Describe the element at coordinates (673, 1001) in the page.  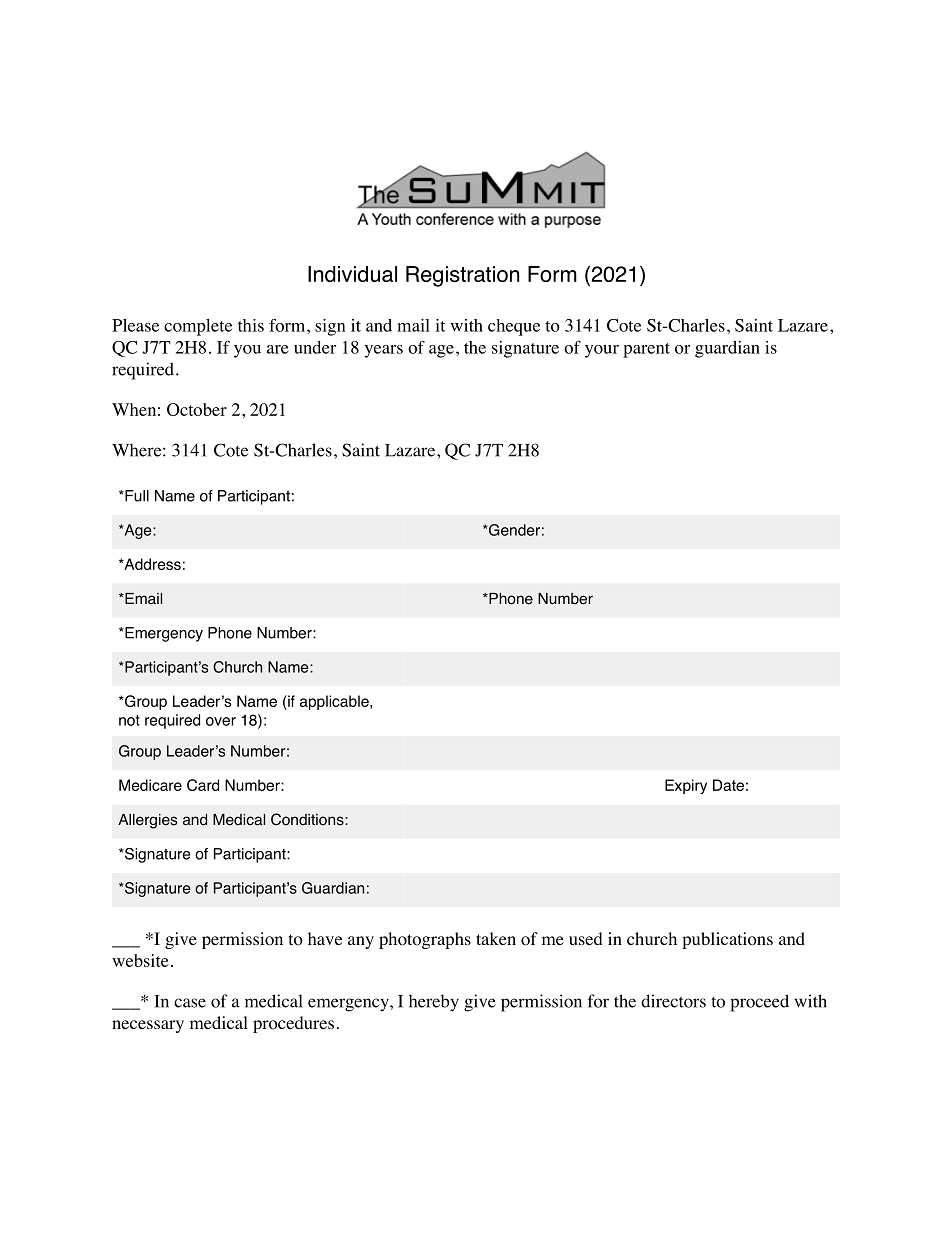
I see `directors` at that location.
